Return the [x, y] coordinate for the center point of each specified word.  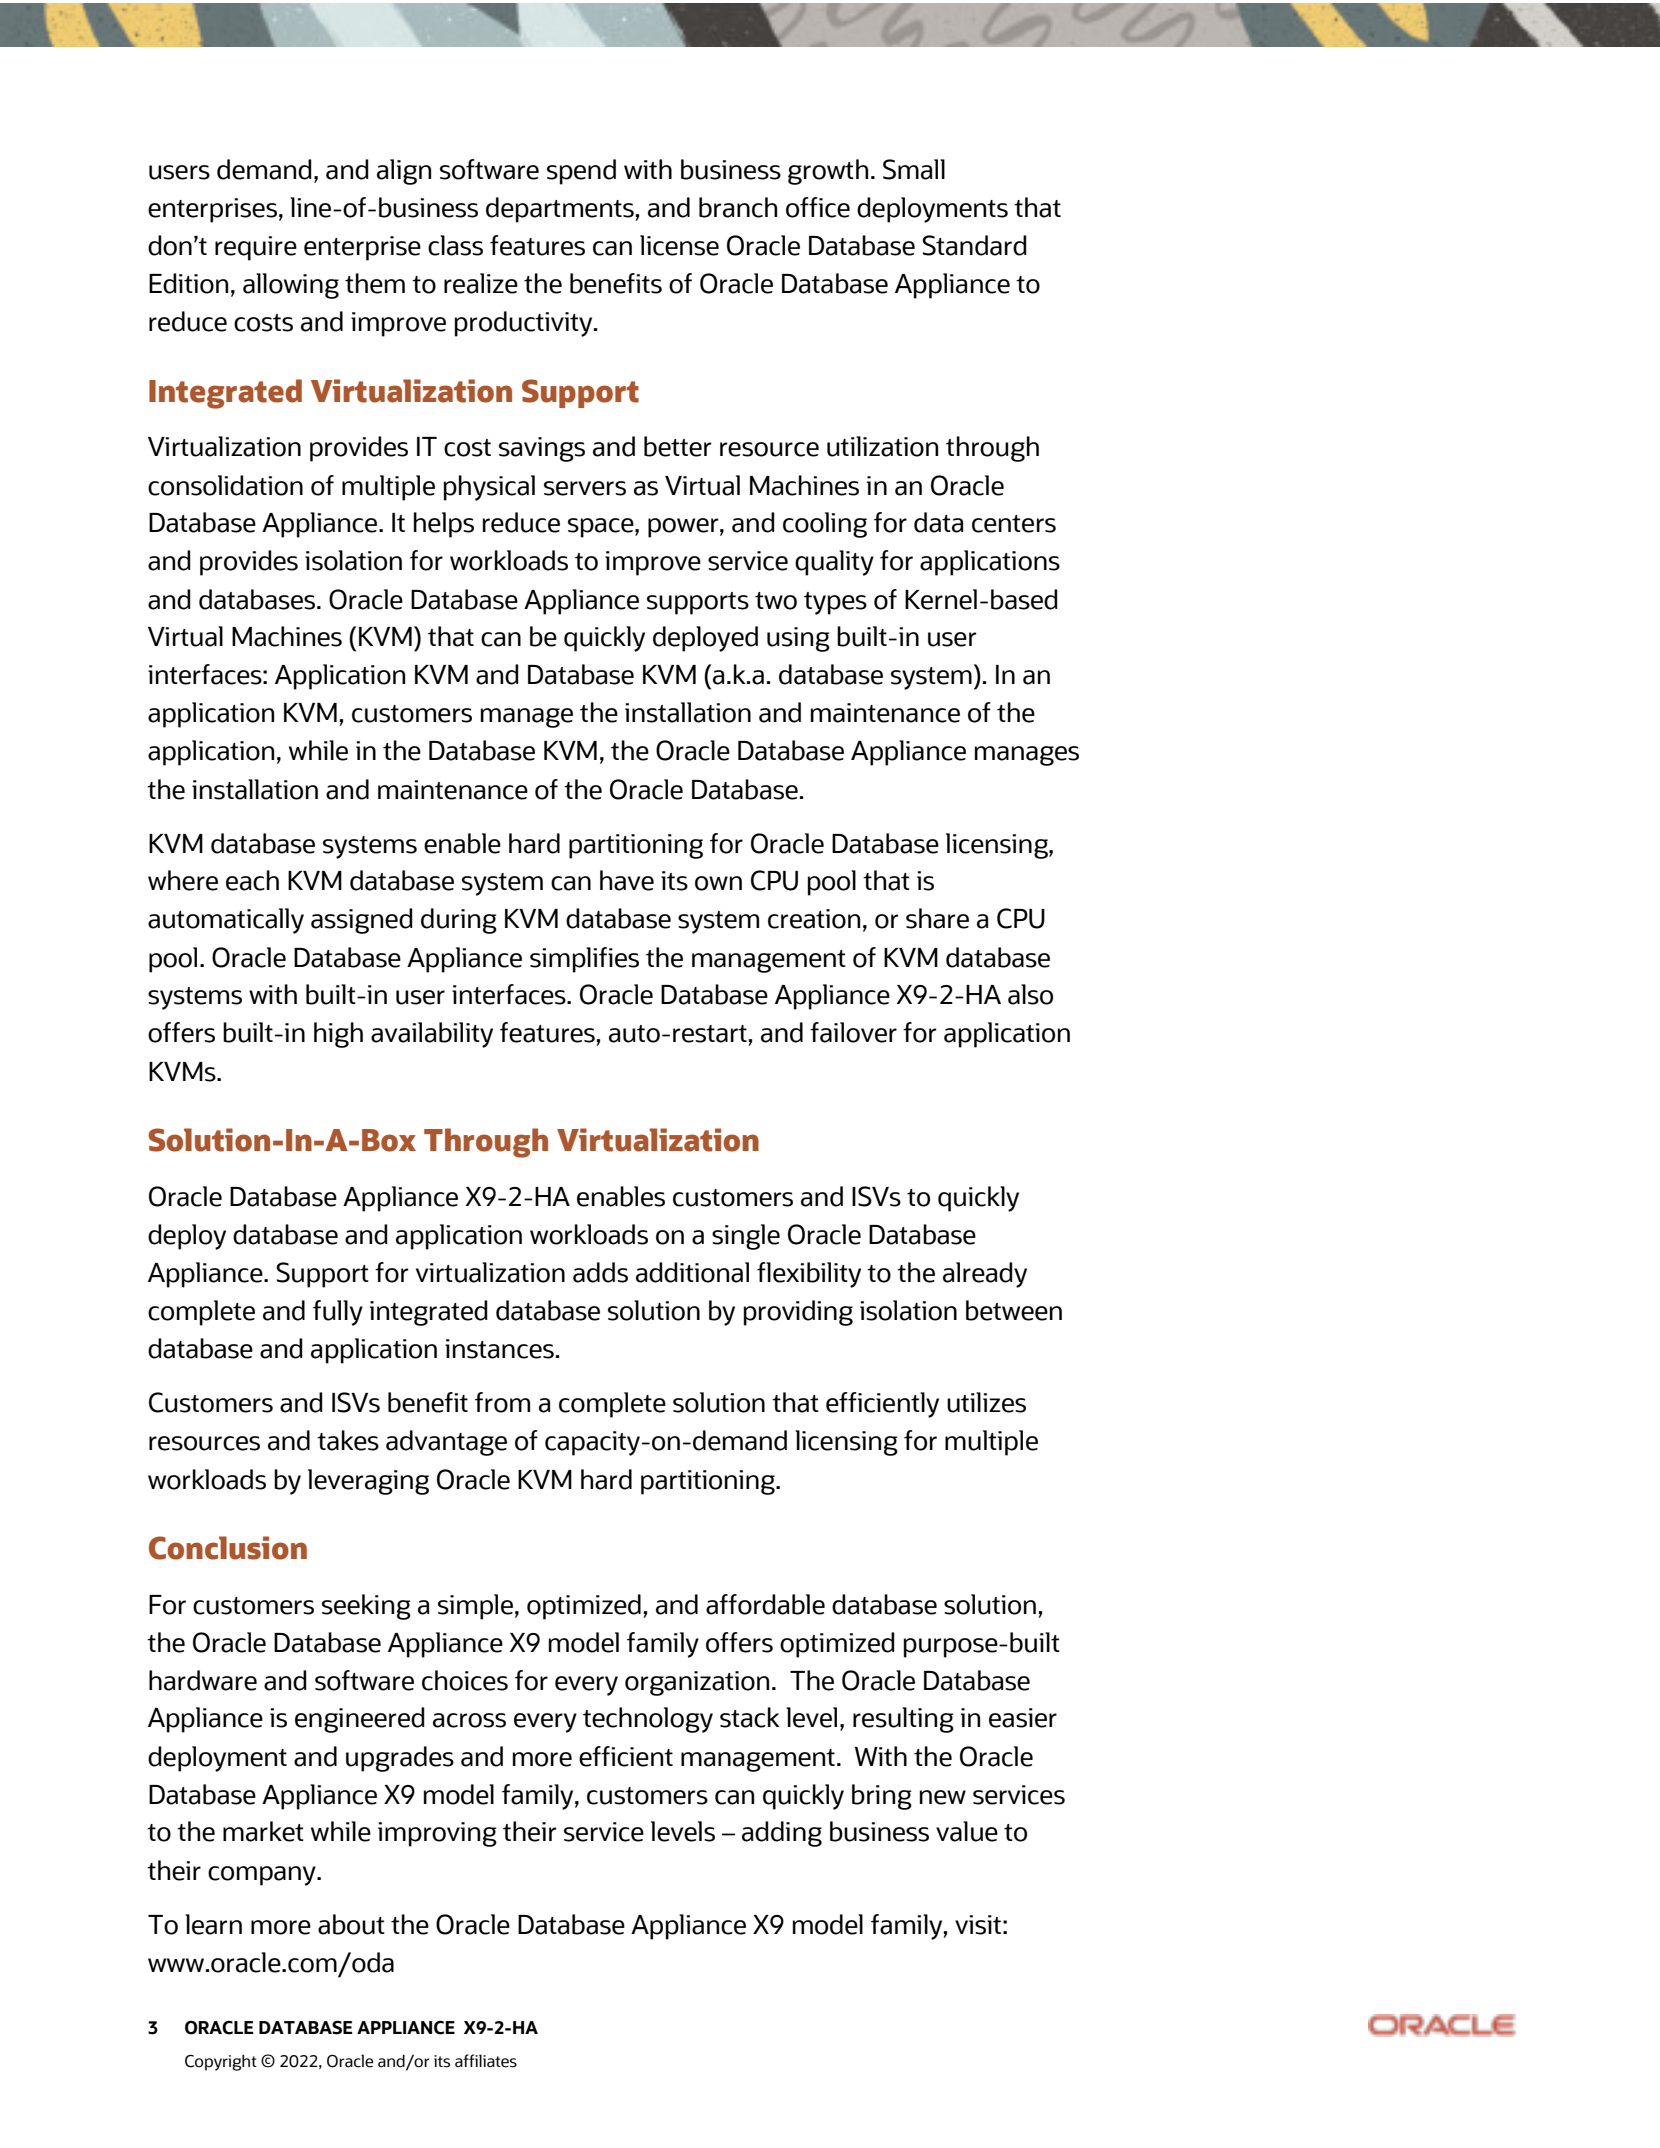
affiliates [486, 2061]
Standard [974, 245]
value [967, 1831]
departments [560, 210]
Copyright [221, 2062]
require [256, 248]
